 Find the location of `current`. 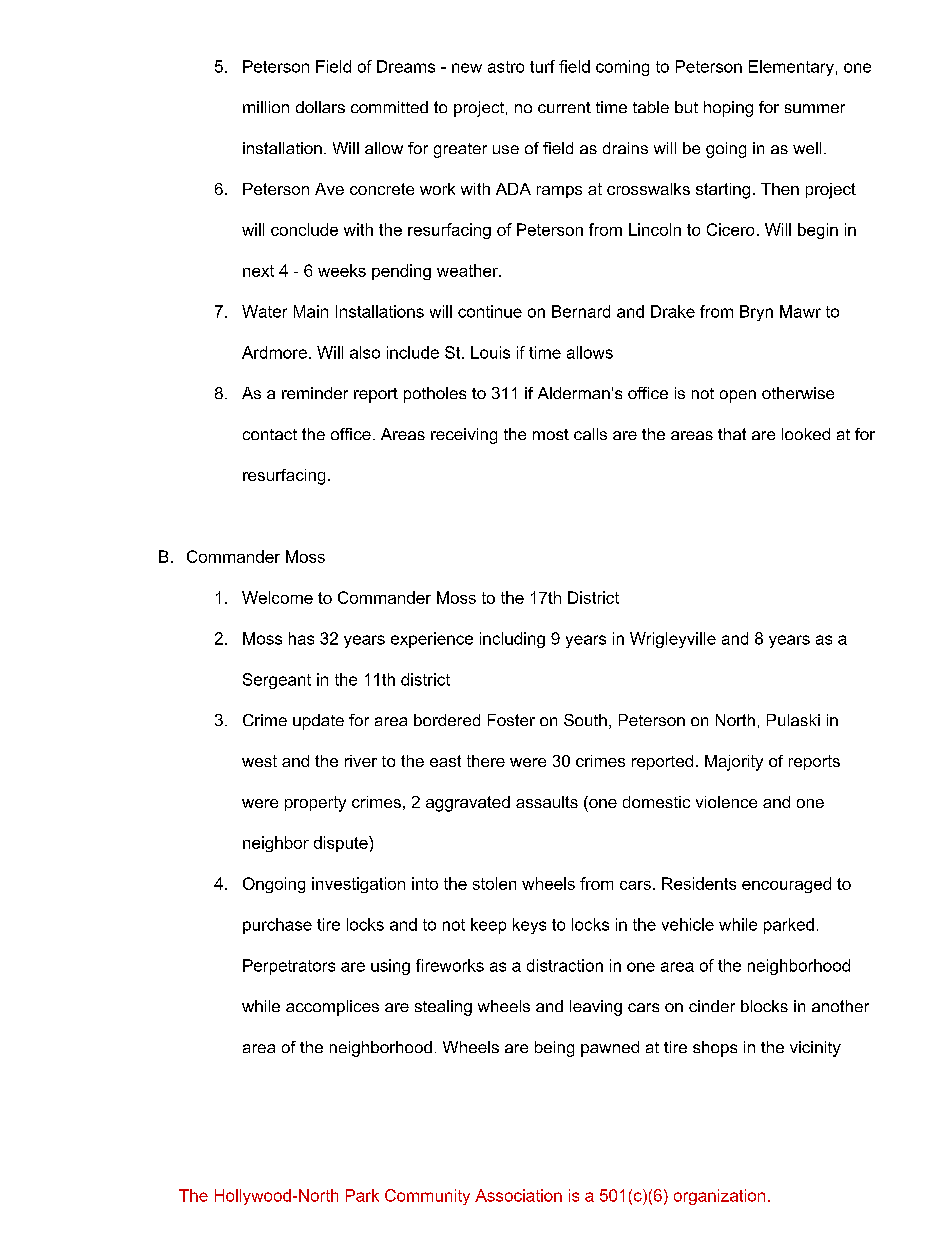

current is located at coordinates (564, 107).
